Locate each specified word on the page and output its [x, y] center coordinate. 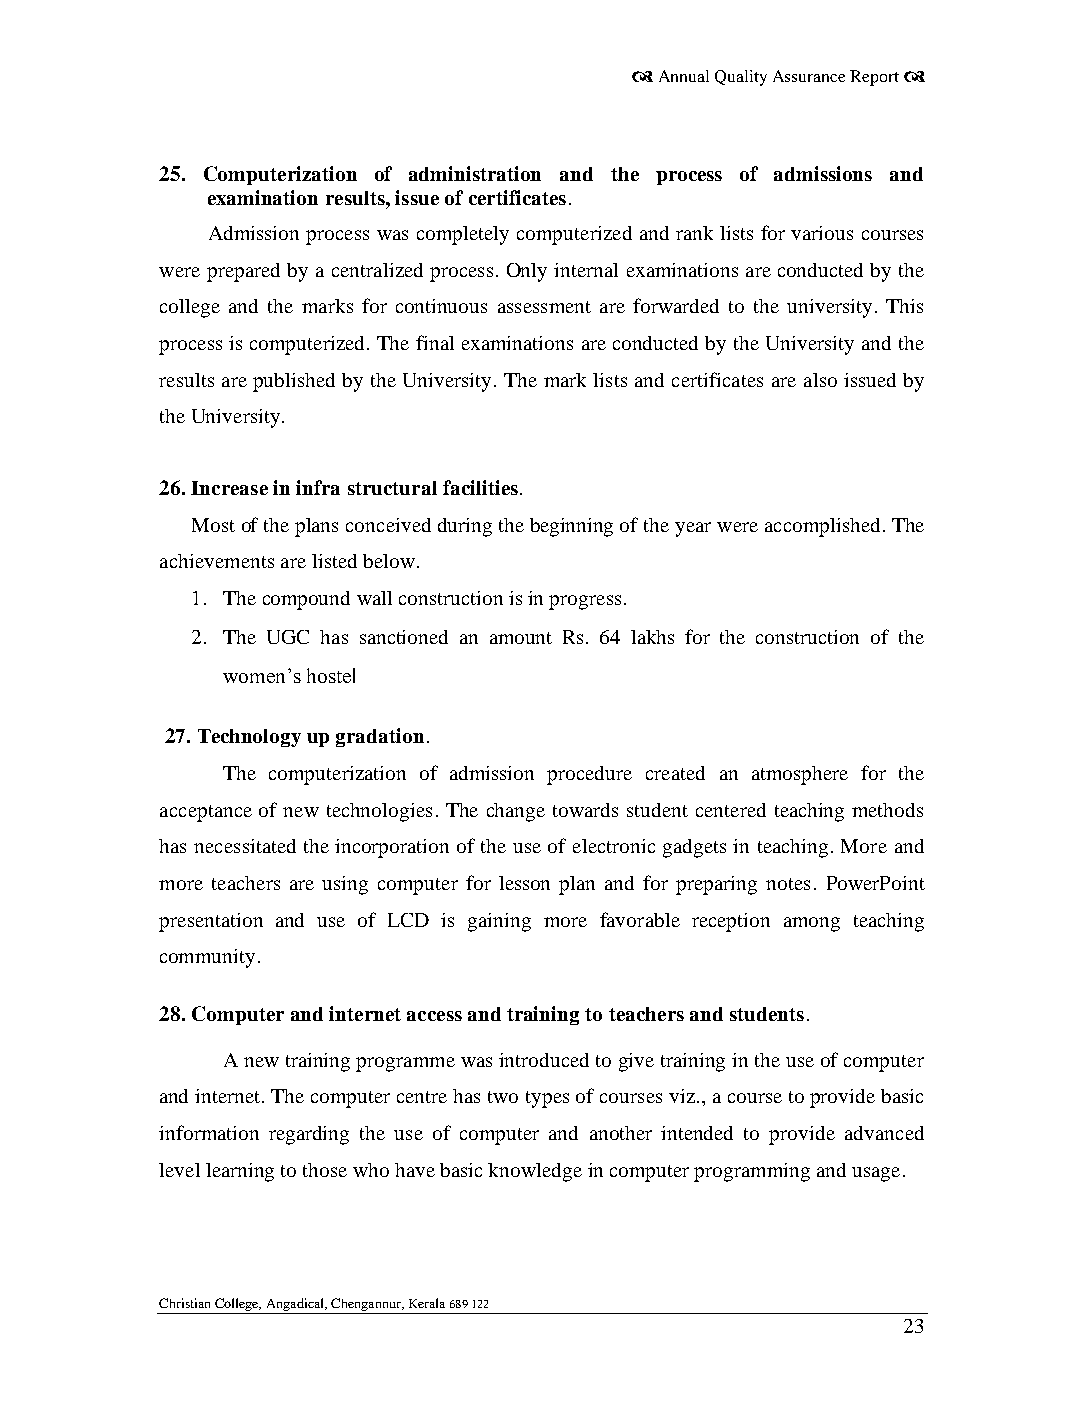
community [207, 958]
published [294, 382]
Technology [249, 738]
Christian [184, 1303]
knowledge [535, 1172]
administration [475, 173]
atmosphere [800, 775]
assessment [544, 307]
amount [521, 638]
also [820, 380]
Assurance [809, 76]
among [812, 924]
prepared [243, 272]
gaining [499, 922]
